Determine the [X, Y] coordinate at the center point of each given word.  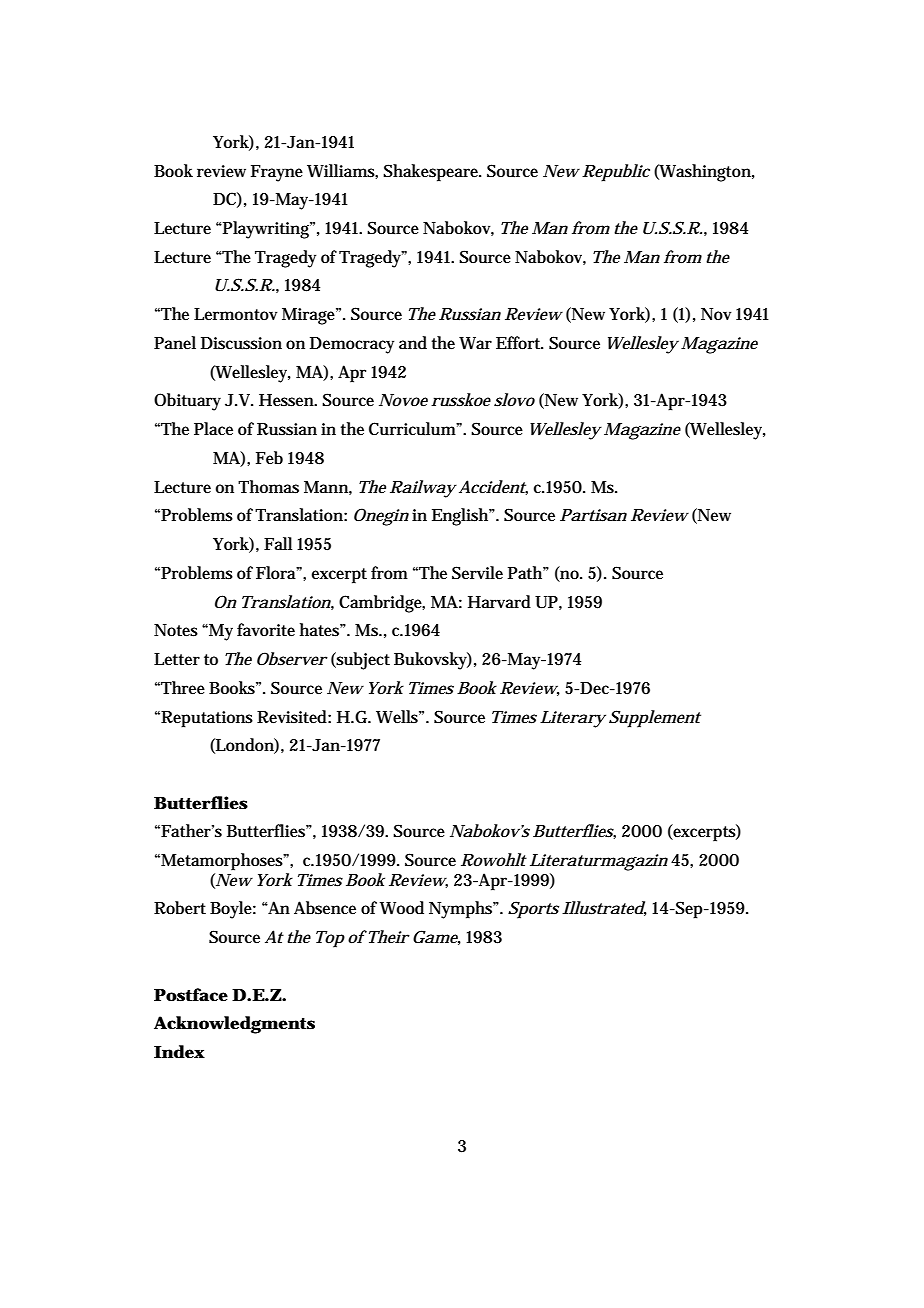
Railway [423, 489]
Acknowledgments [234, 1025]
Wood [402, 908]
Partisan [593, 515]
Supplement [655, 719]
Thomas [268, 487]
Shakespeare [431, 173]
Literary [573, 719]
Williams [341, 171]
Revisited [292, 716]
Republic [616, 173]
